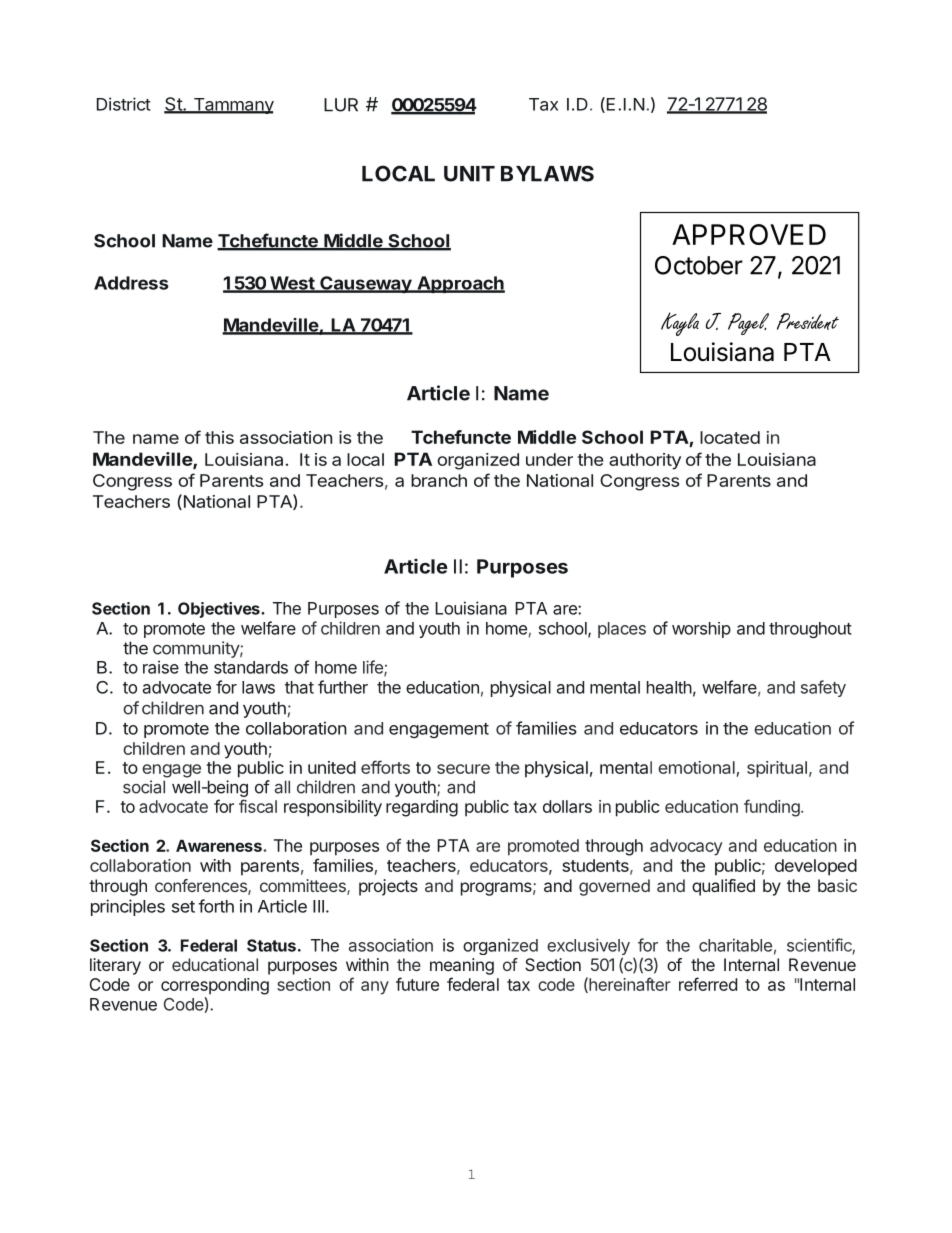 The width and height of the image is (952, 1233). What do you see at coordinates (161, 667) in the image?
I see `raise` at bounding box center [161, 667].
